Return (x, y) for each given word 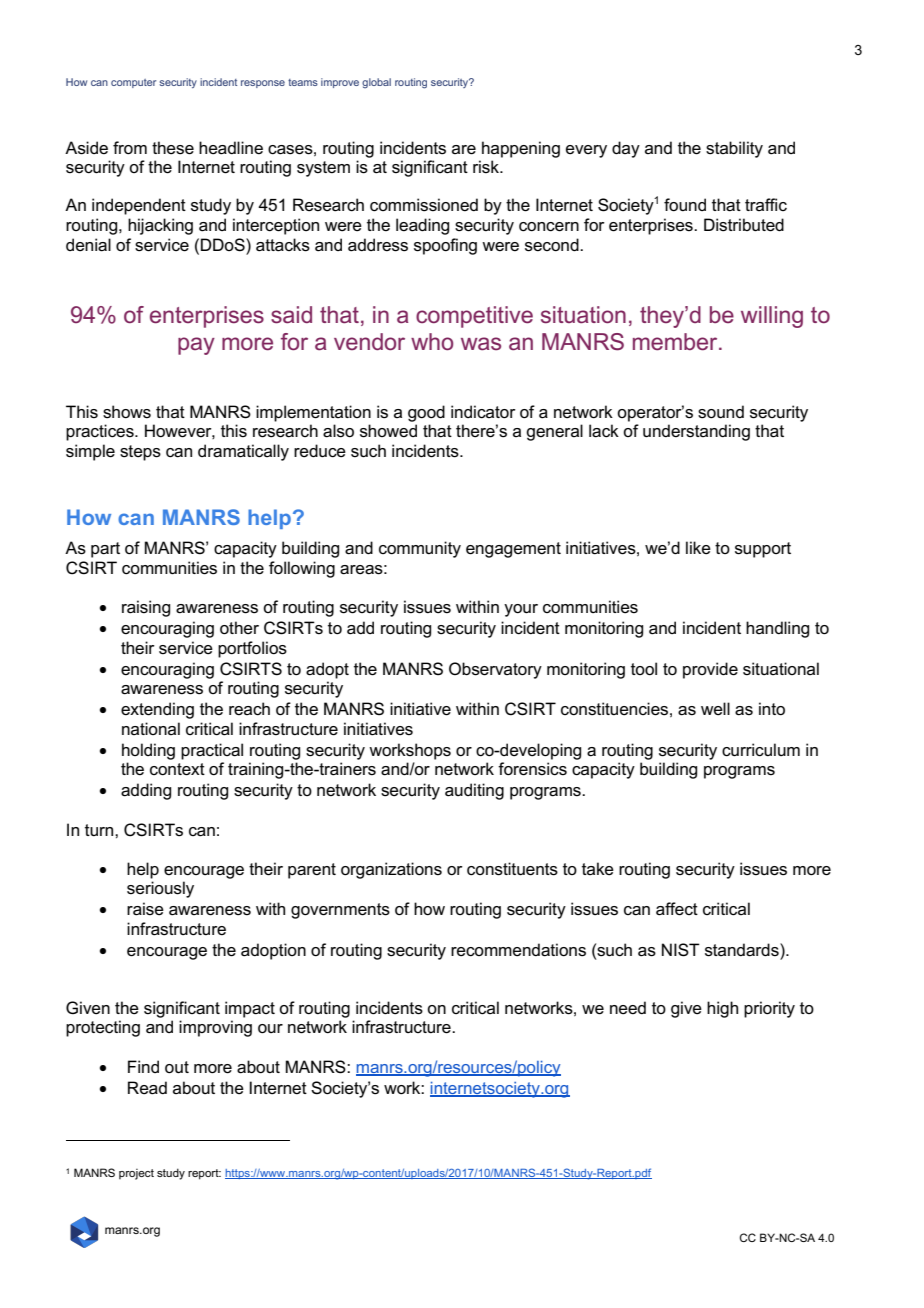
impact (250, 1009)
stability (734, 149)
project (136, 1174)
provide (710, 670)
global (376, 83)
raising (146, 608)
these (173, 148)
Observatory (495, 670)
